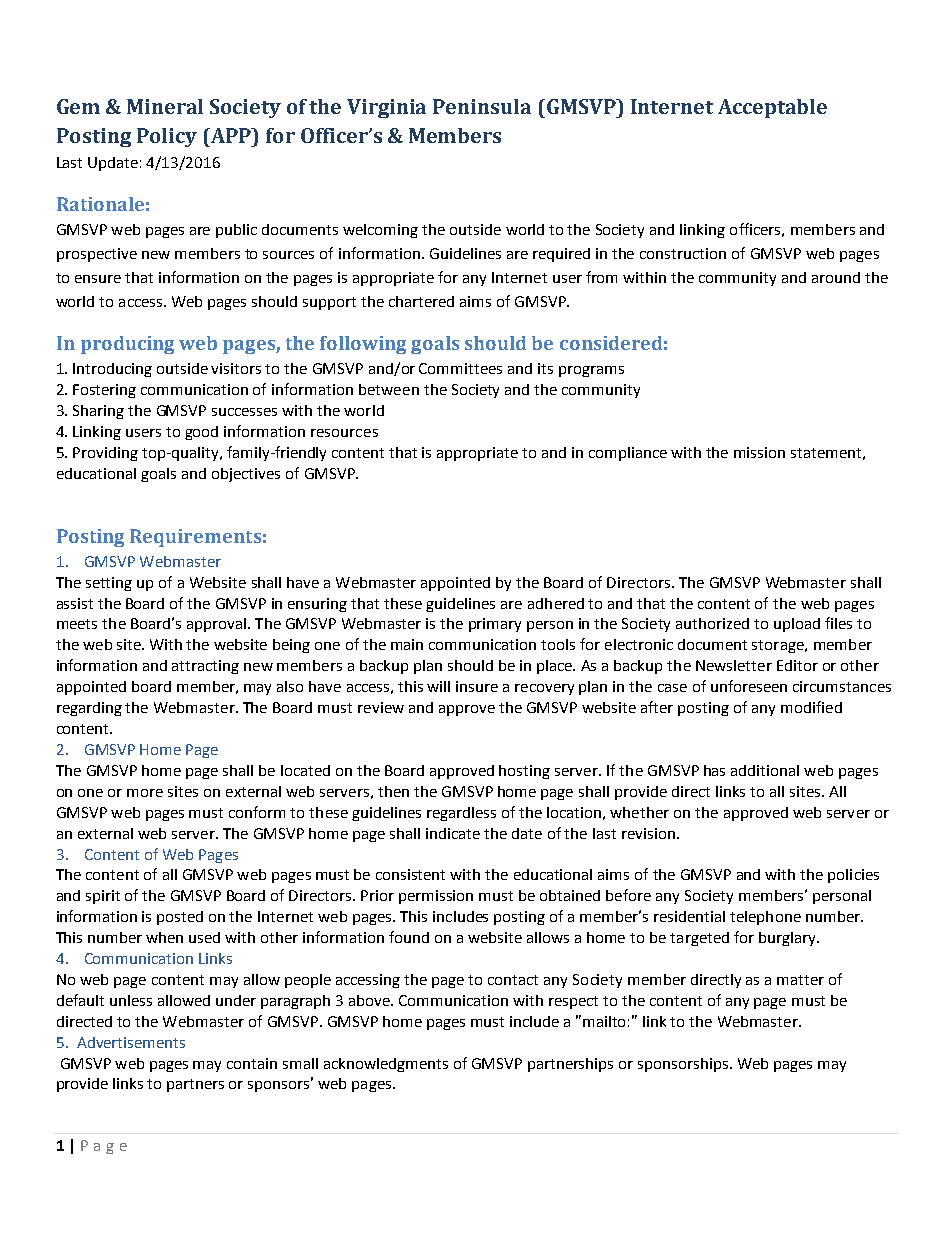  What do you see at coordinates (495, 625) in the screenshot?
I see `primary` at bounding box center [495, 625].
